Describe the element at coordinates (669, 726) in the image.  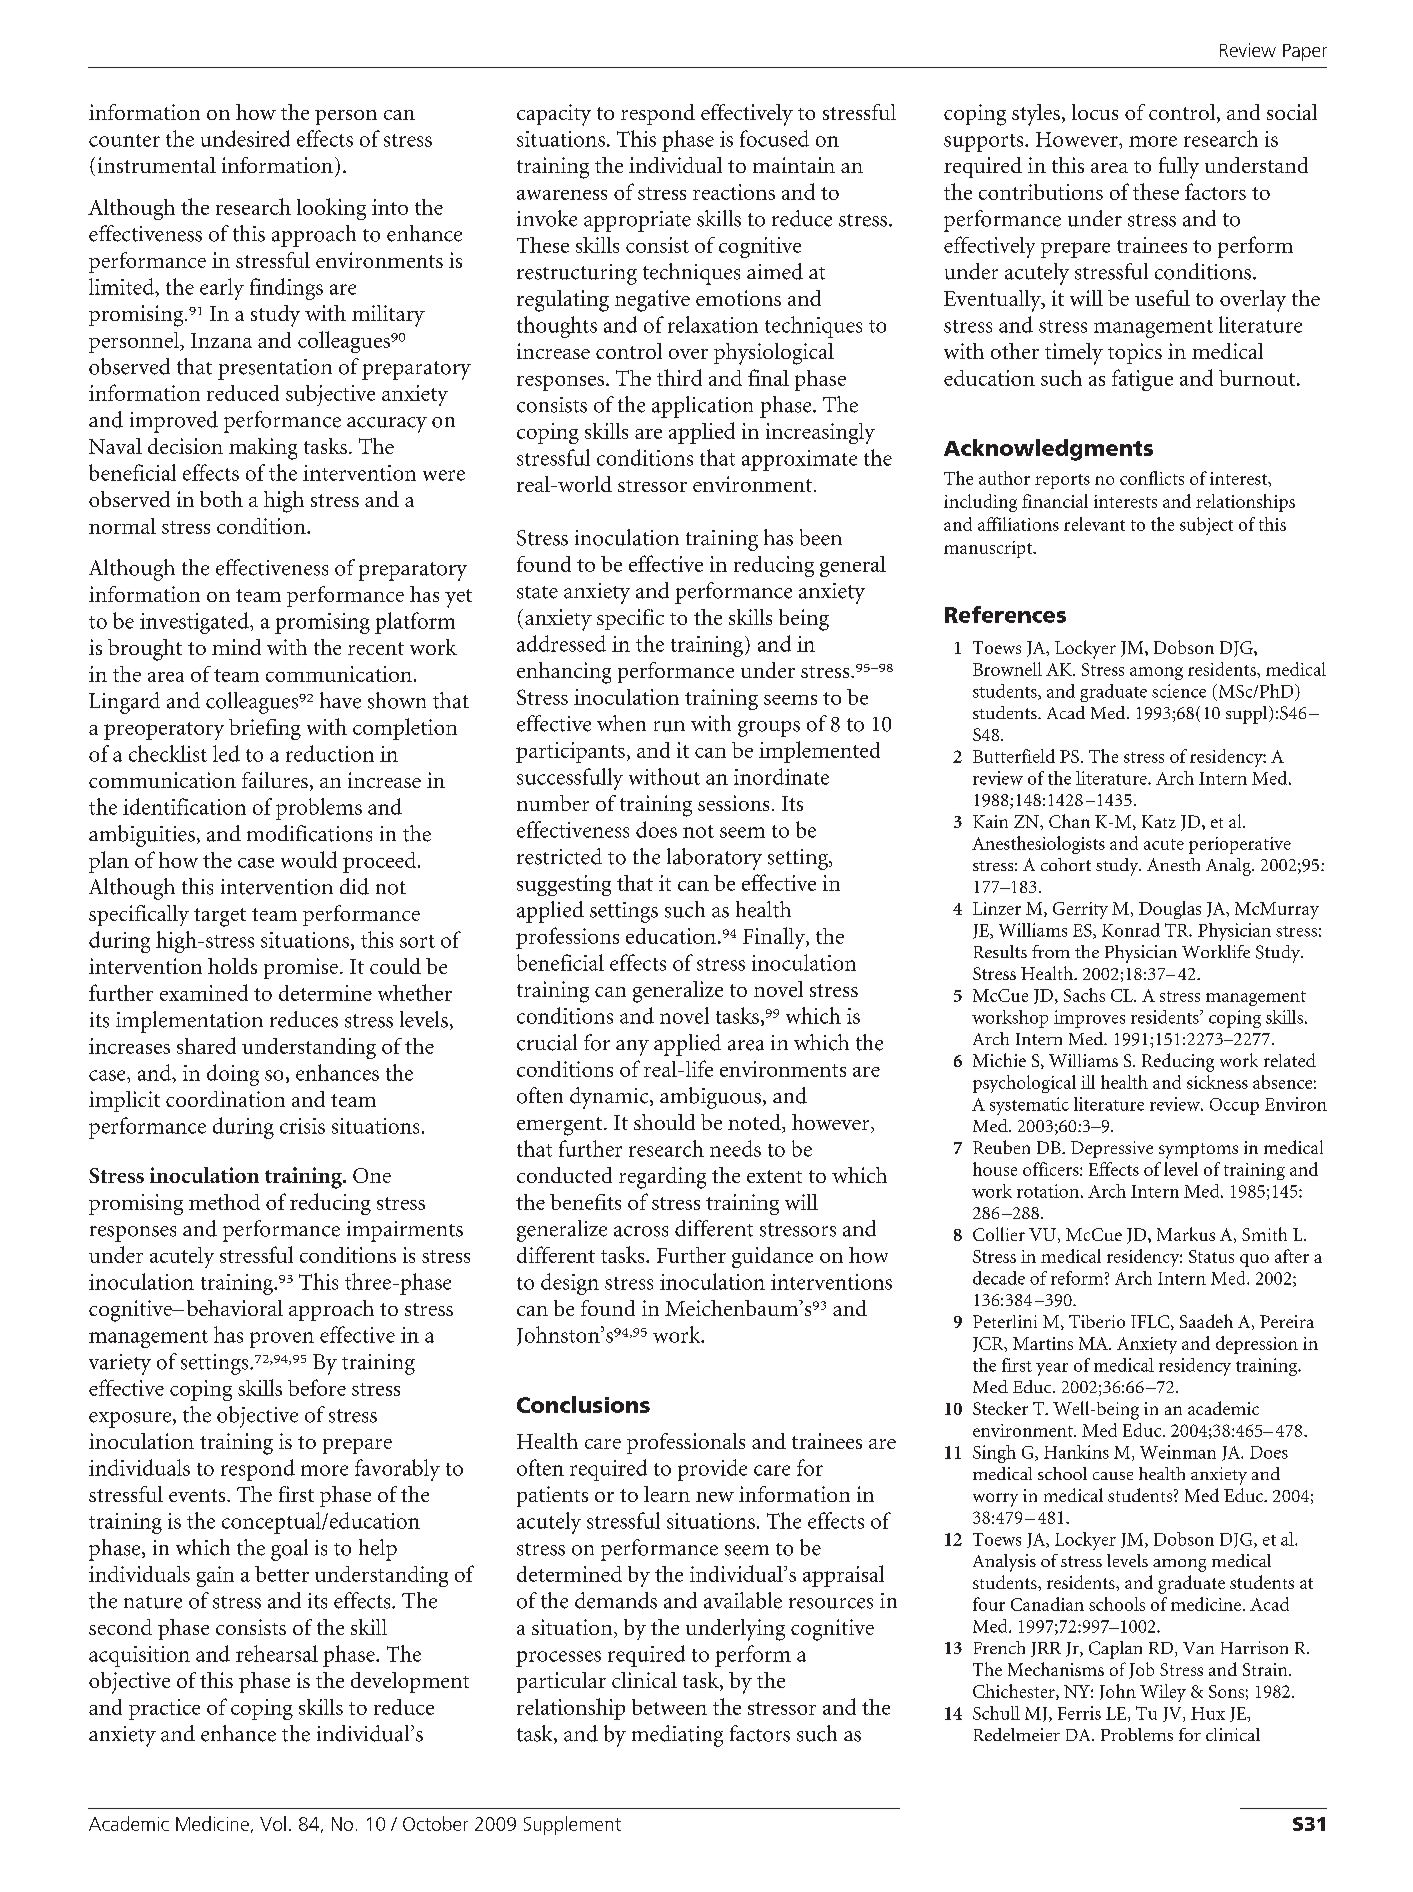
I see `run` at that location.
